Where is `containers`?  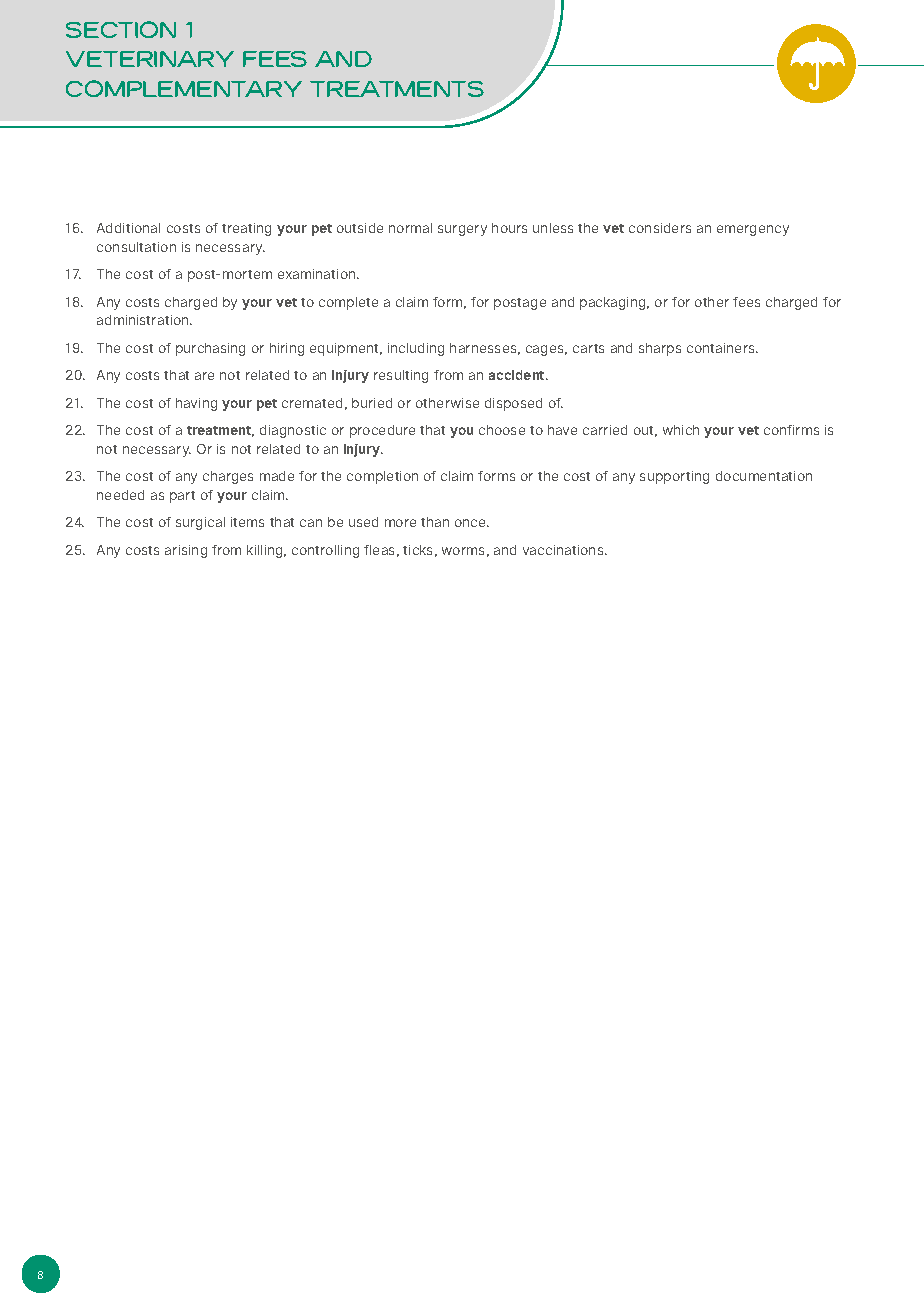 containers is located at coordinates (722, 348).
